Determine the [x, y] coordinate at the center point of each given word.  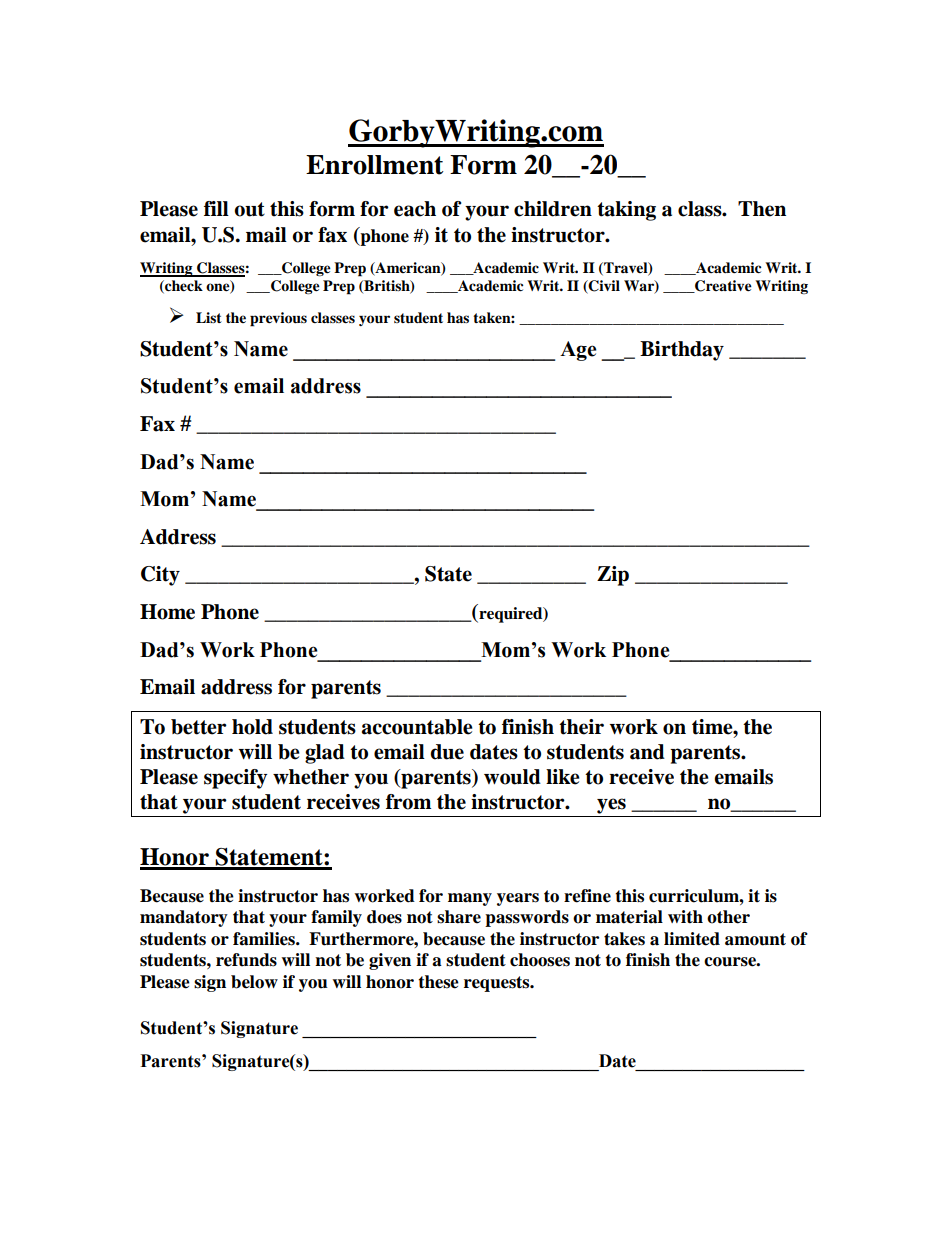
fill [216, 208]
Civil [603, 287]
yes [611, 806]
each [415, 209]
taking [626, 211]
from [408, 802]
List [209, 317]
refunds [246, 960]
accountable [417, 727]
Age [578, 351]
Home [167, 612]
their [581, 727]
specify [235, 779]
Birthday [682, 351]
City [160, 576]
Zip [613, 576]
